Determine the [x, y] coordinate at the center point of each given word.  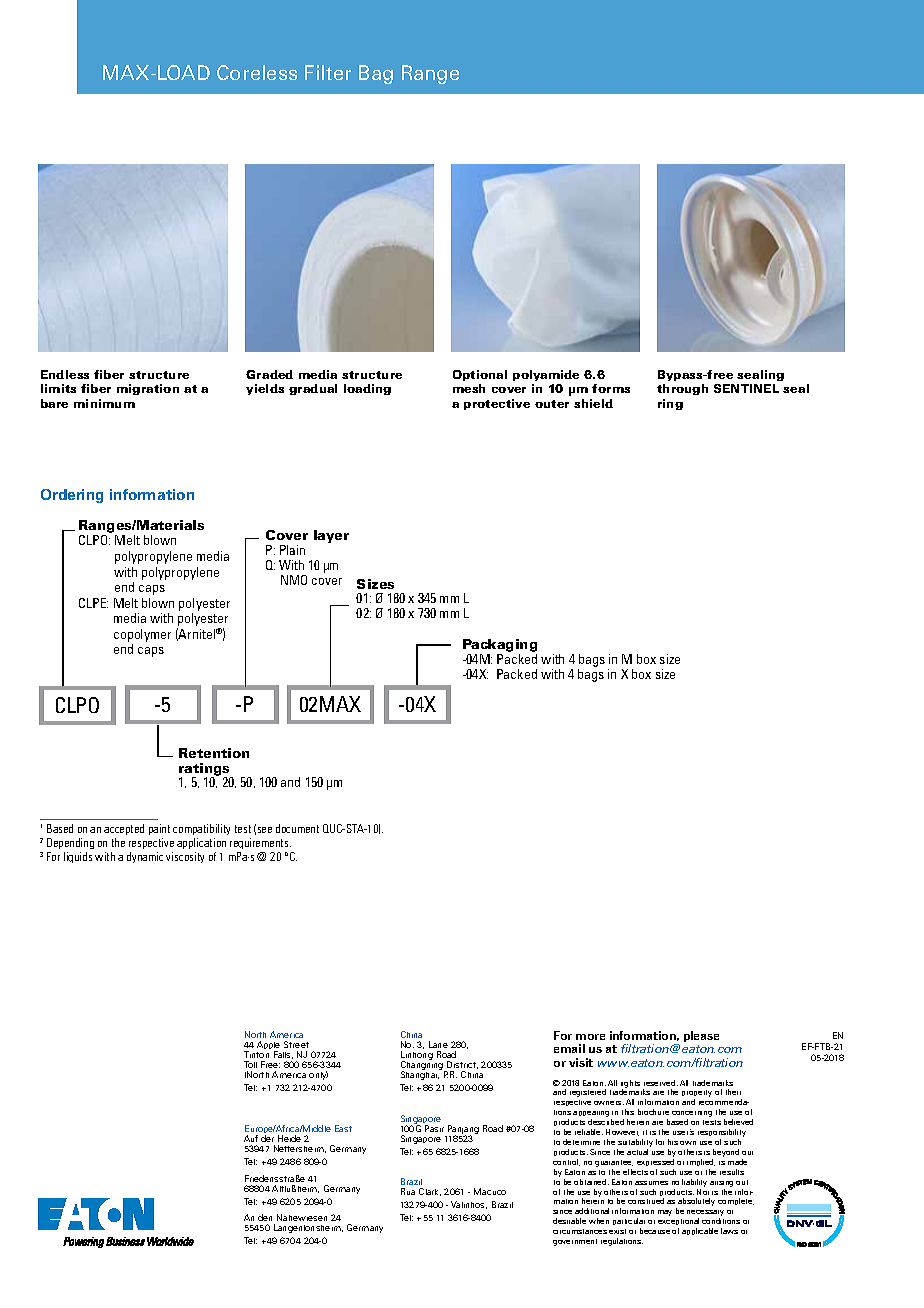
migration [148, 389]
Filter [328, 72]
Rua [408, 1191]
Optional [480, 375]
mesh [469, 388]
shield [593, 403]
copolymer [142, 635]
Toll [250, 1064]
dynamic [145, 857]
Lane [438, 1044]
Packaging [500, 647]
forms [611, 388]
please [701, 1038]
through [682, 389]
